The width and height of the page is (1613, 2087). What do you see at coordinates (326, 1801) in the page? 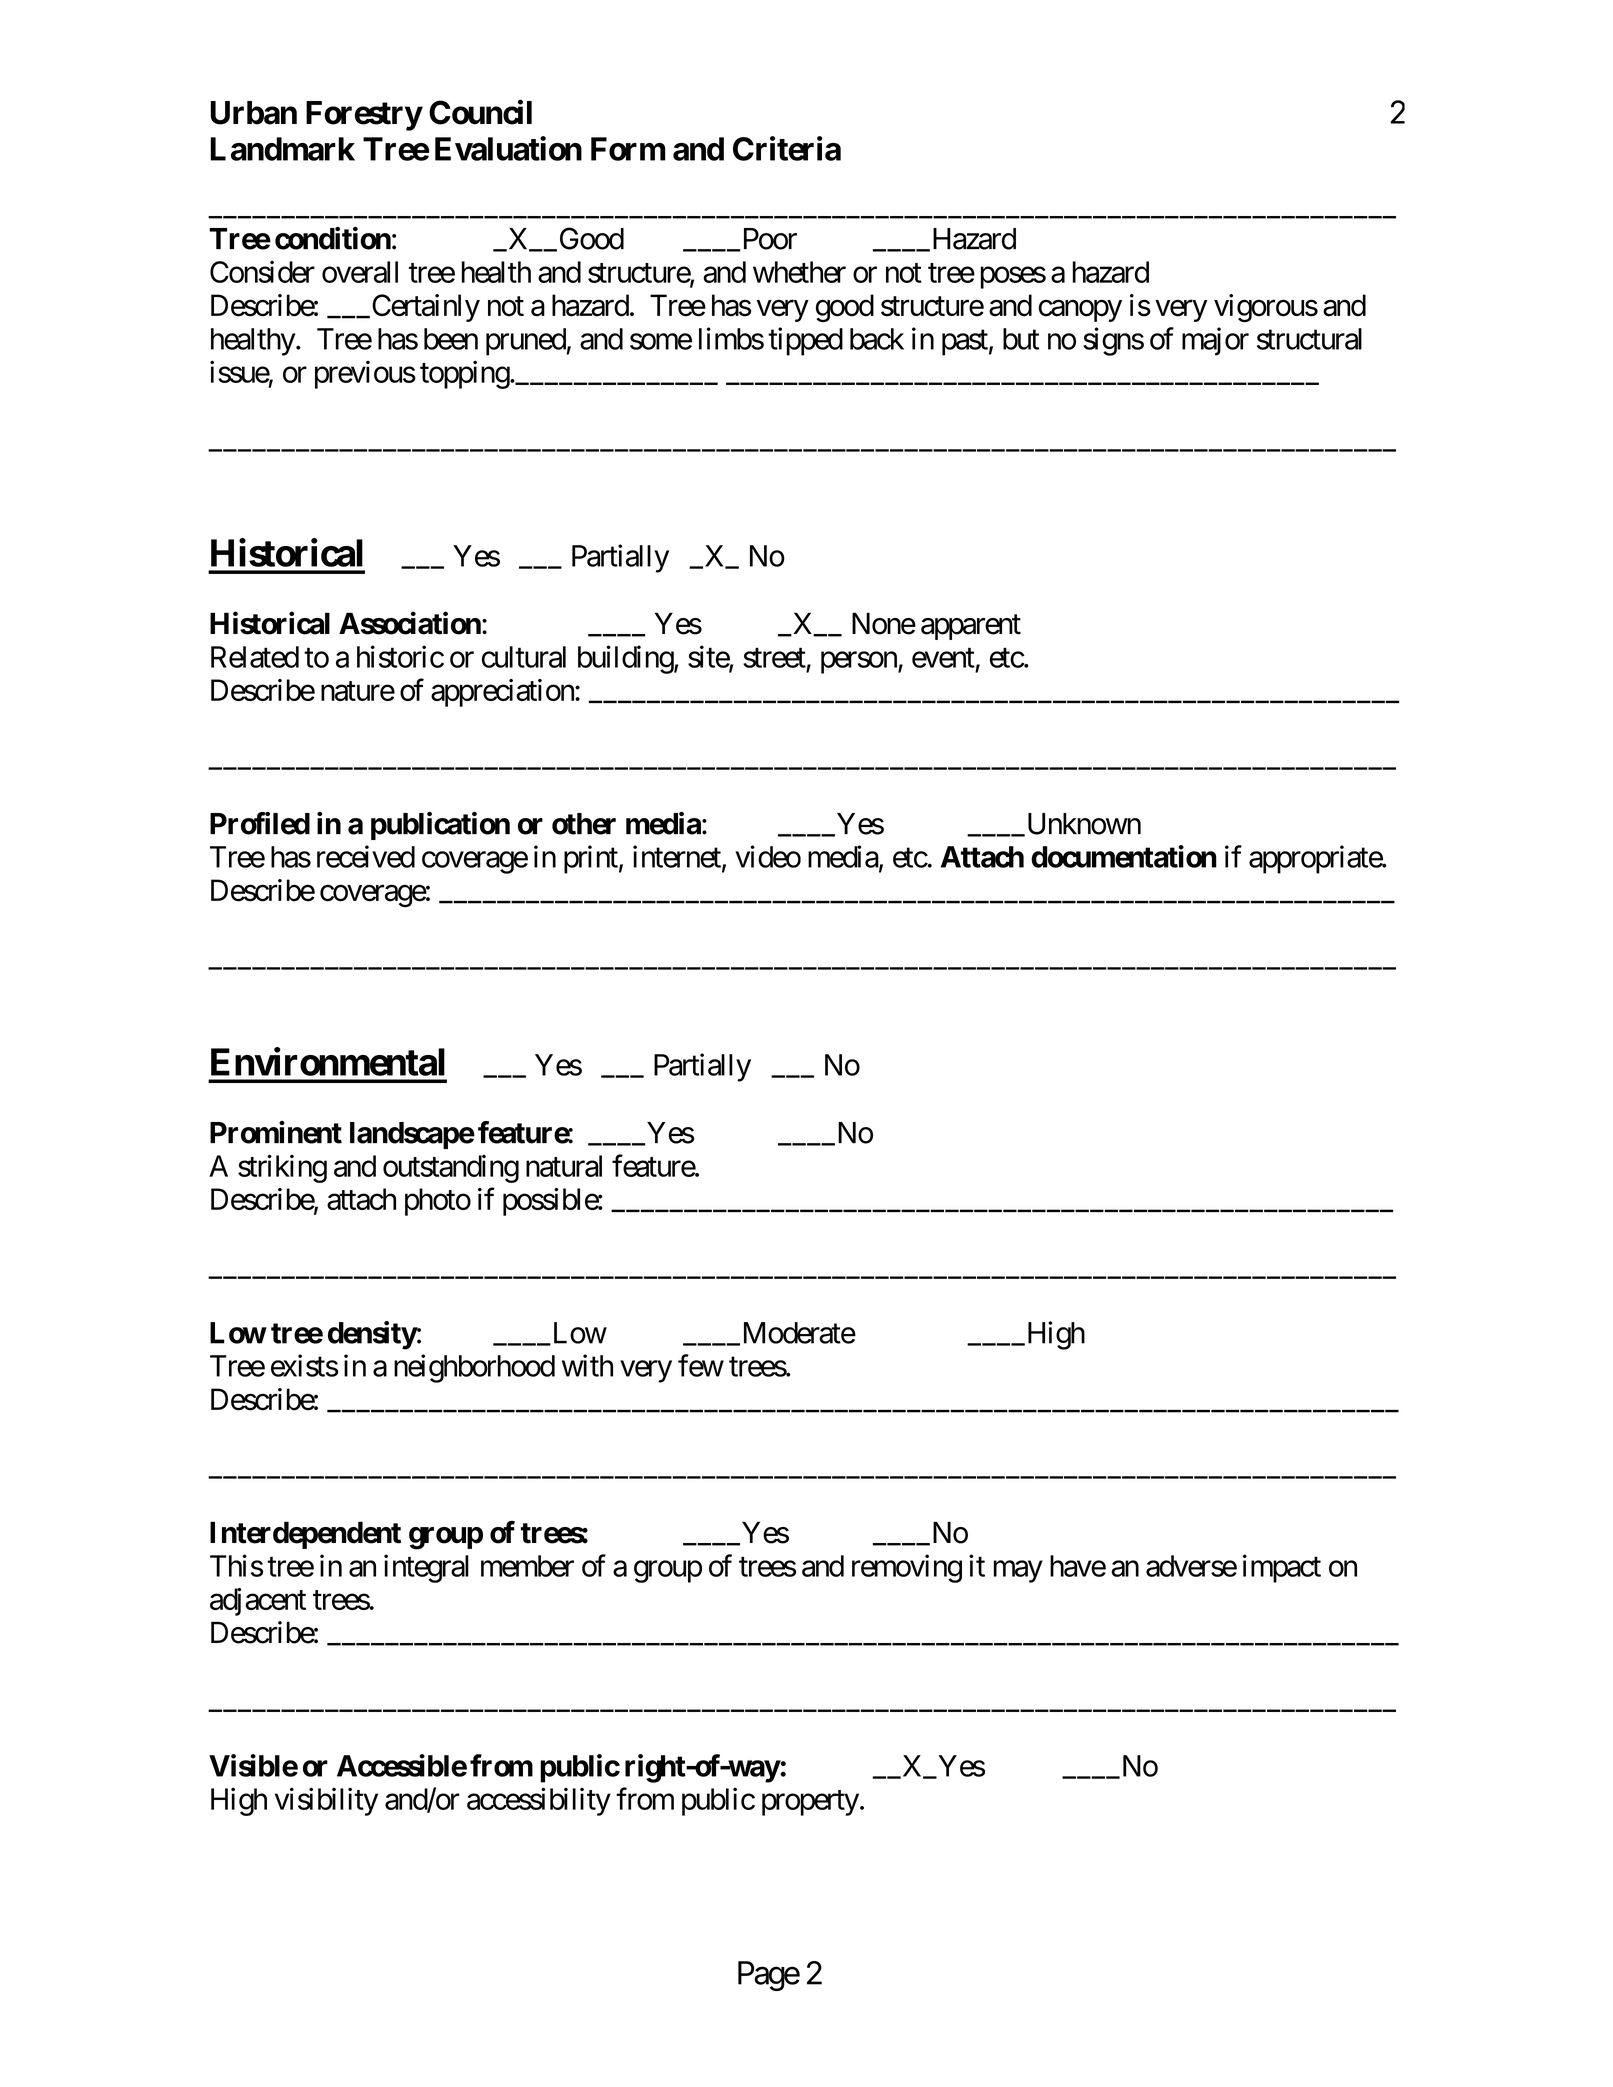
I see `visibility` at bounding box center [326, 1801].
